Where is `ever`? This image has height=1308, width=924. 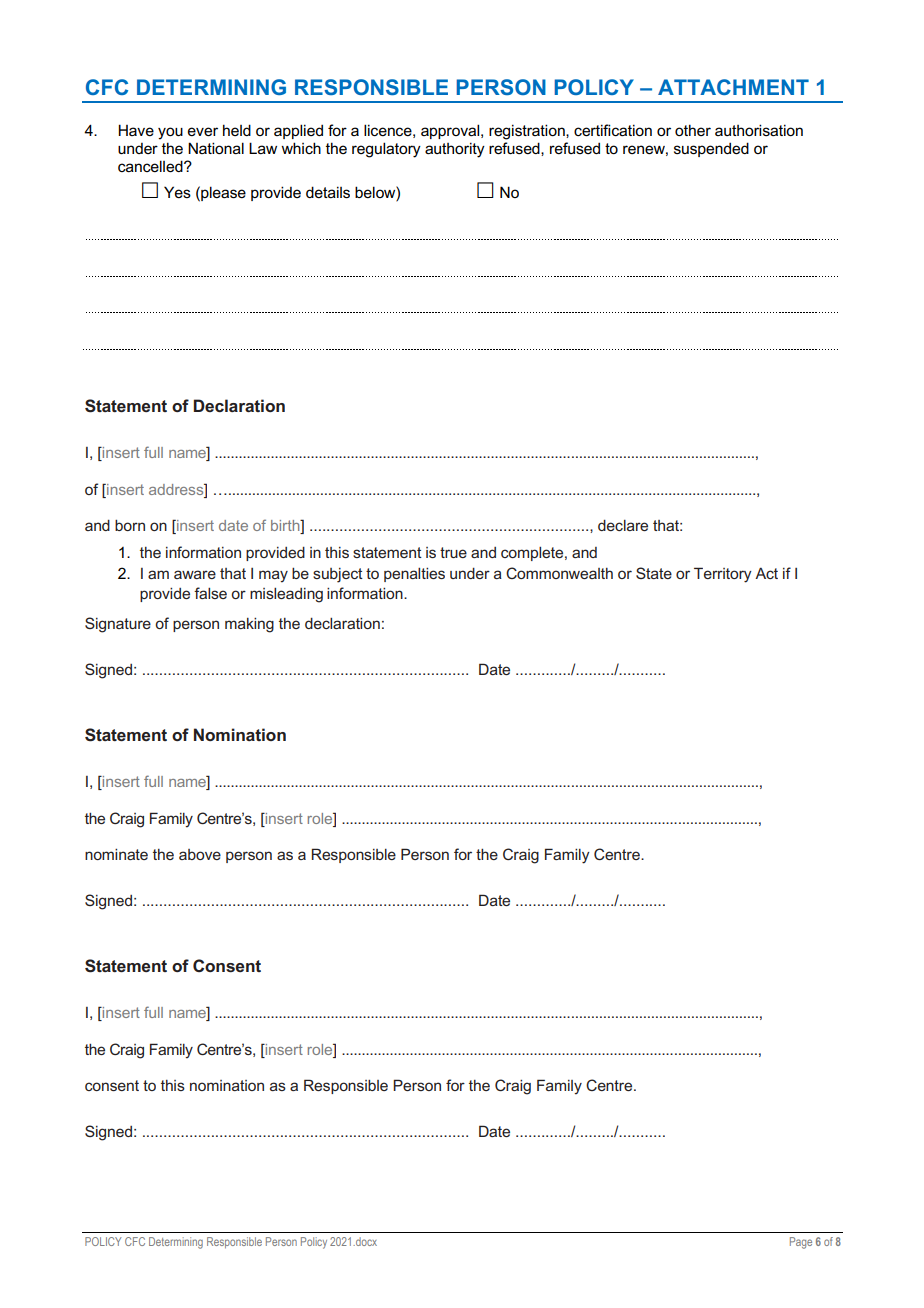 ever is located at coordinates (203, 132).
